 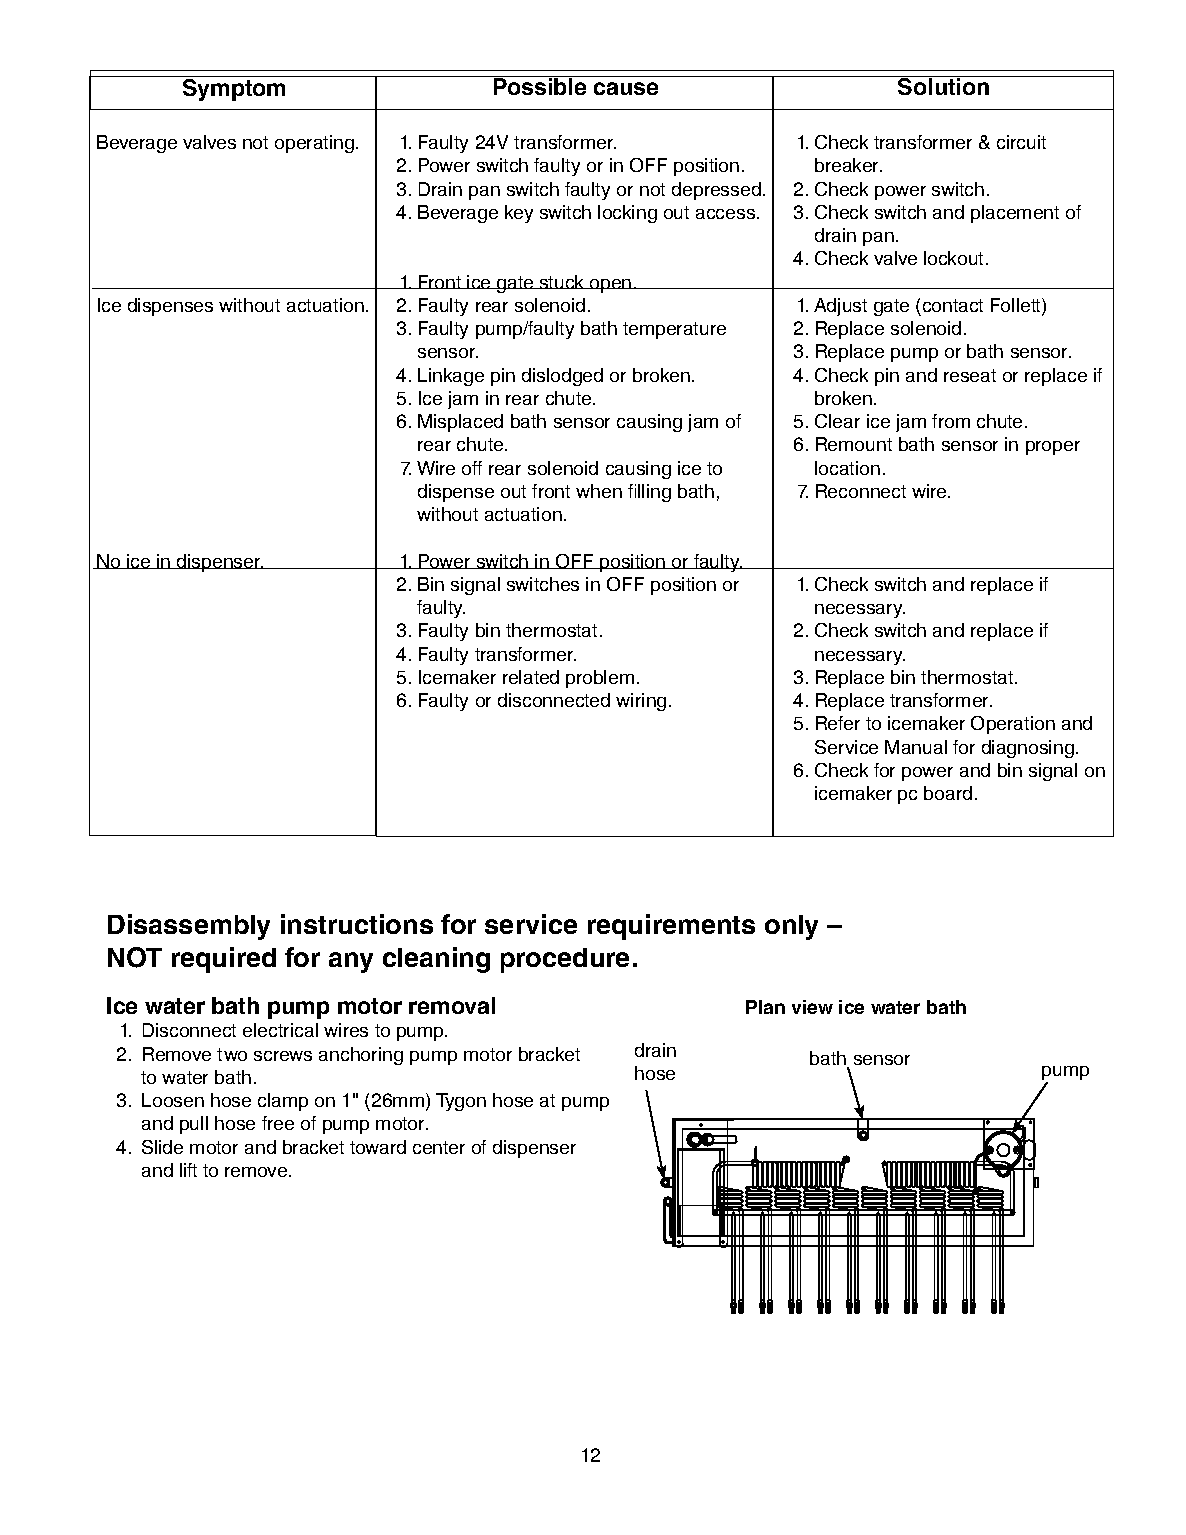 I want to click on free, so click(x=278, y=1123).
